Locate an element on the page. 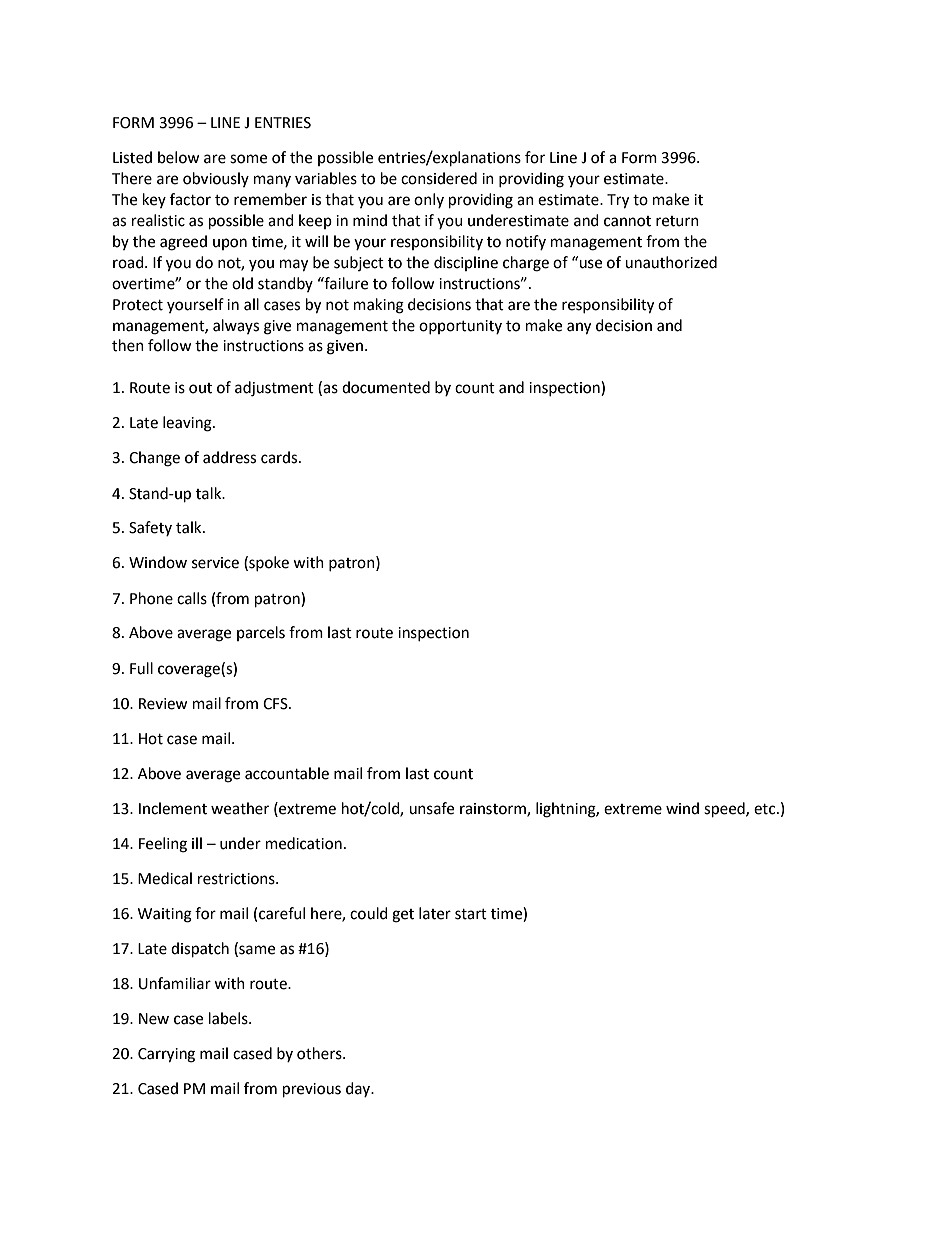  unauthorized is located at coordinates (671, 262).
